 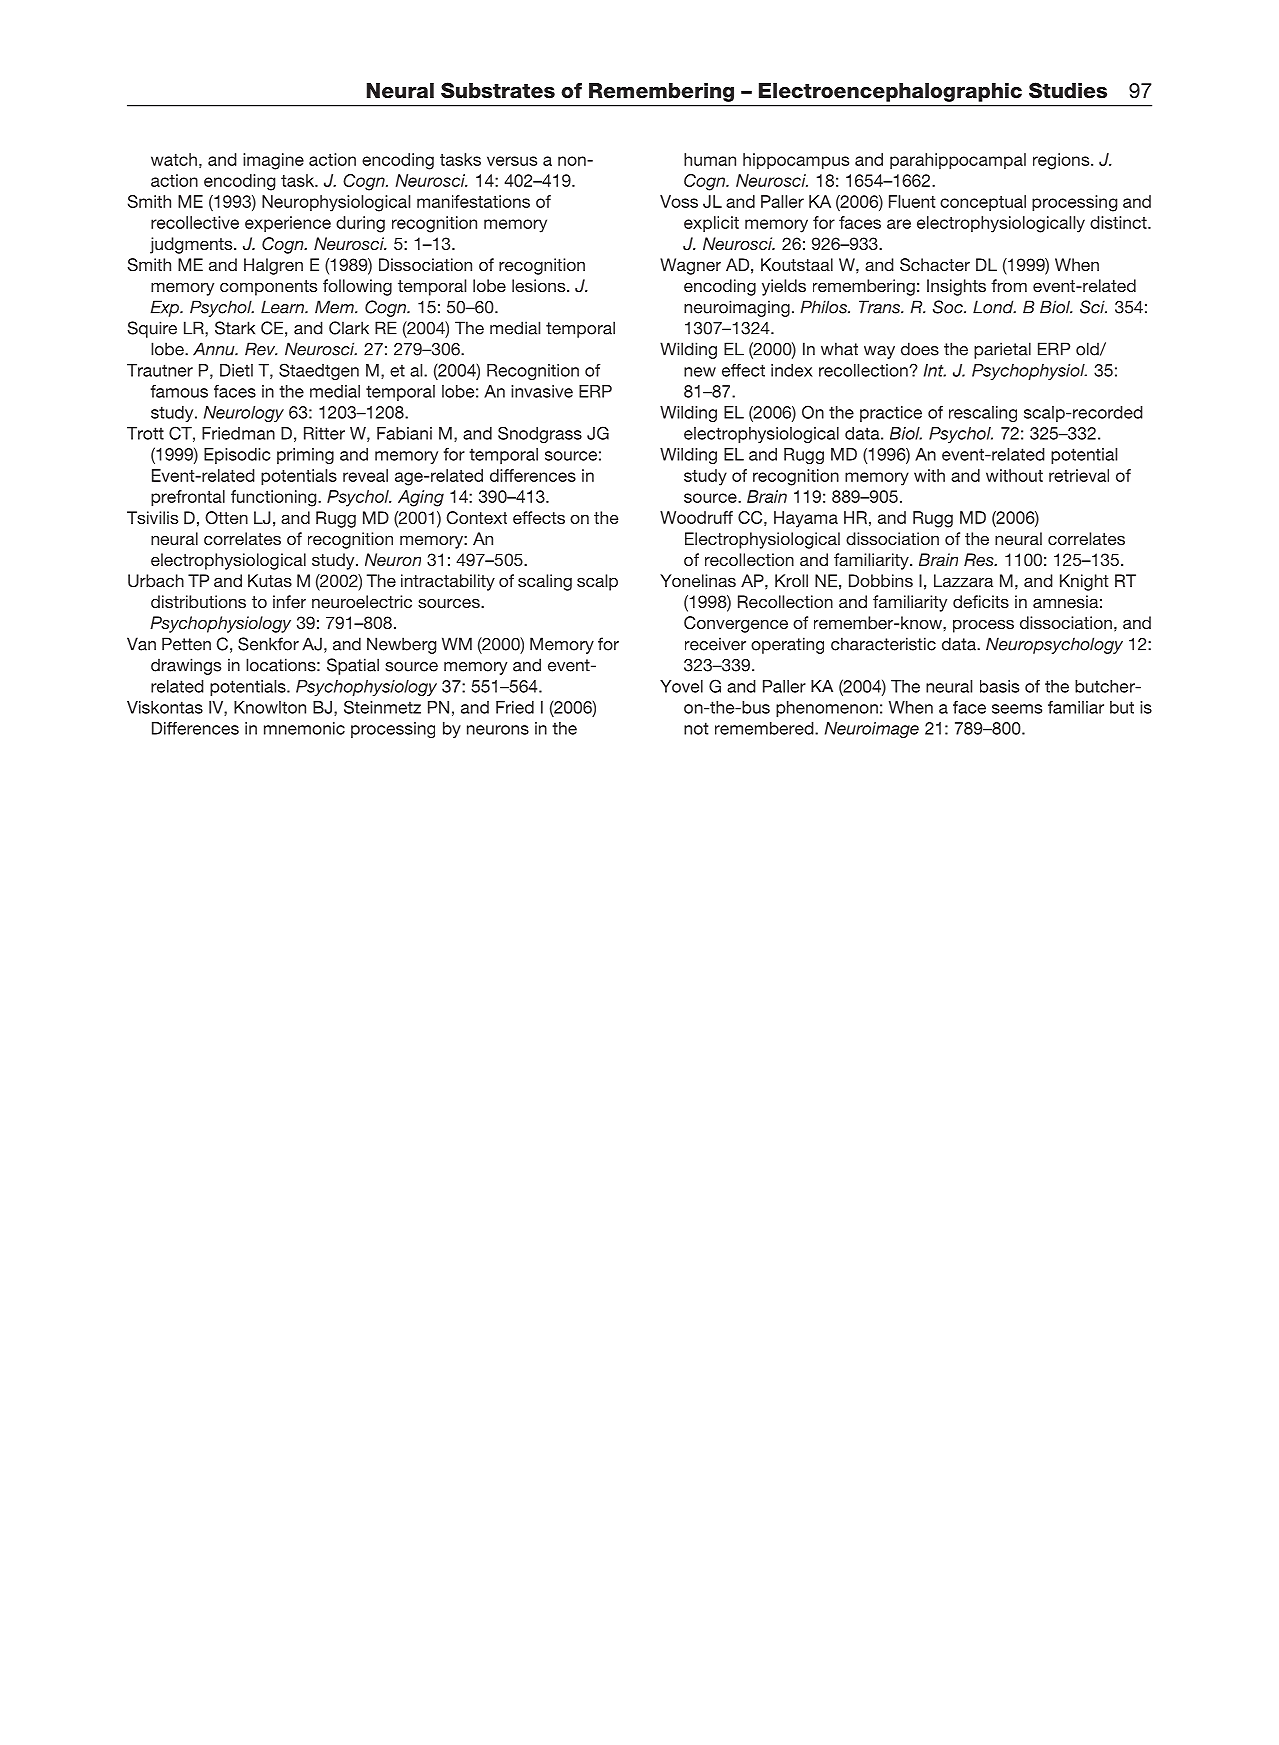 What do you see at coordinates (696, 728) in the document?
I see `not` at bounding box center [696, 728].
